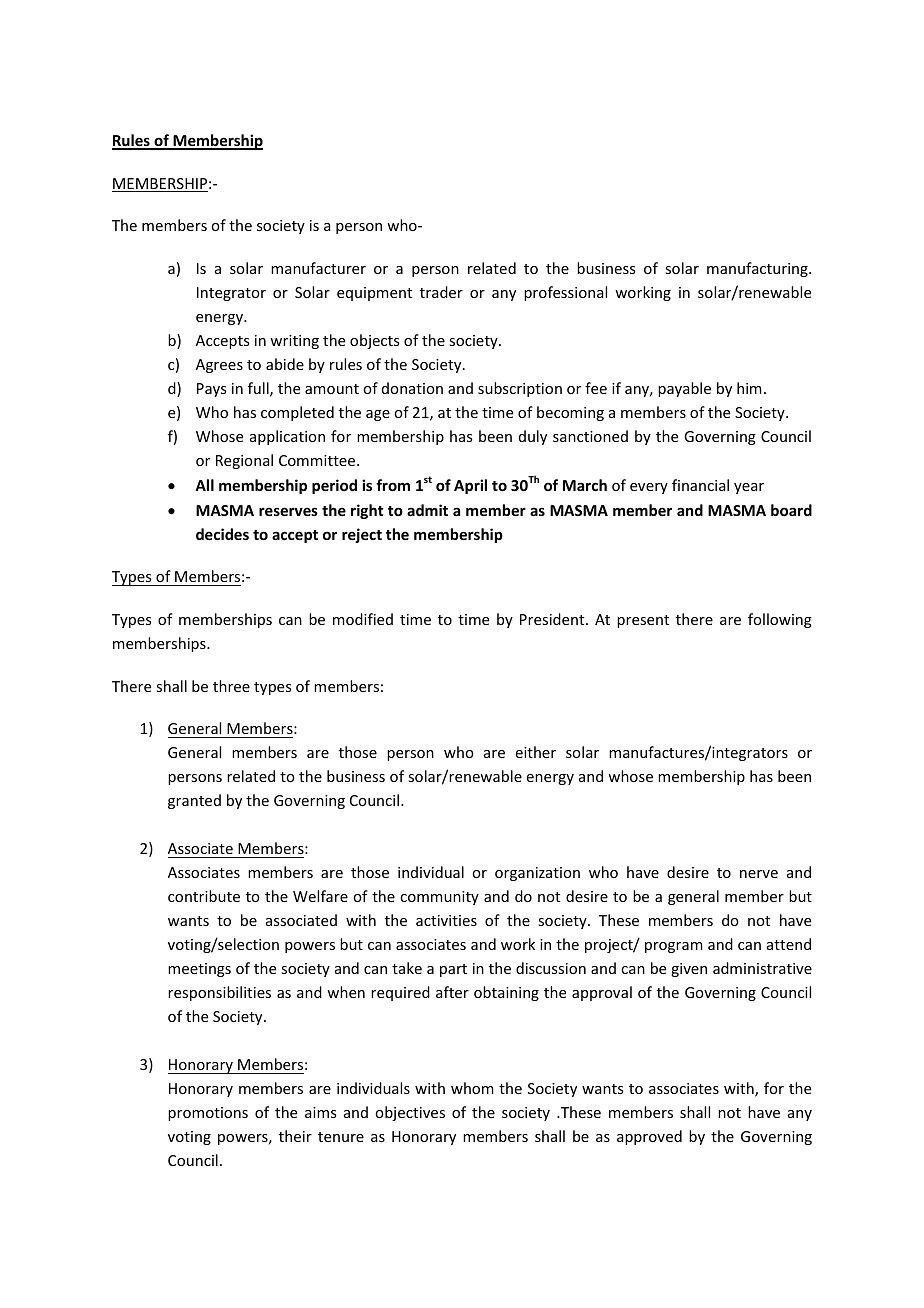 The image size is (924, 1308). Describe the element at coordinates (318, 268) in the page. I see `manufacturer` at that location.
